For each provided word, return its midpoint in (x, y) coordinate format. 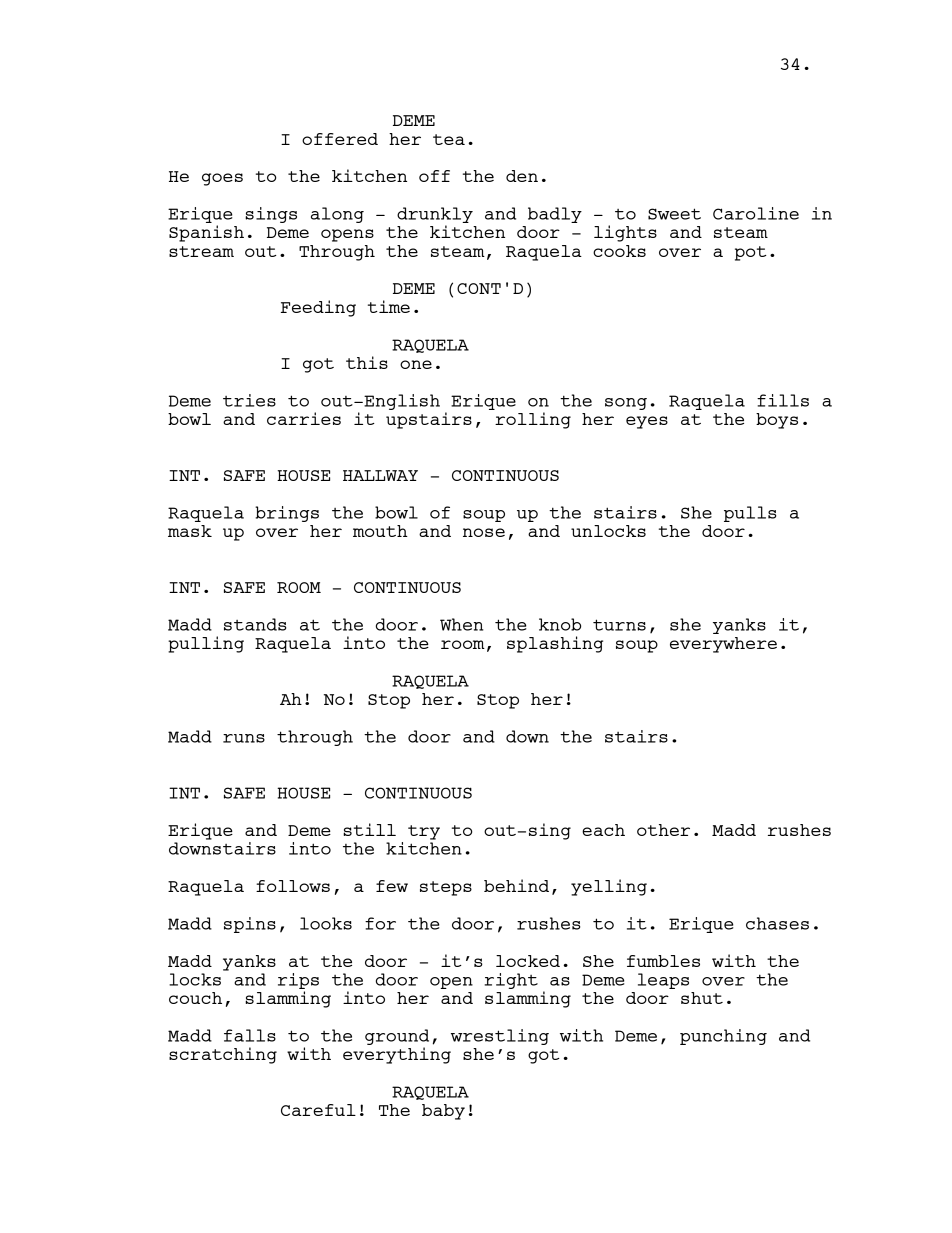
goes (222, 179)
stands (255, 624)
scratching (223, 1055)
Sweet (674, 214)
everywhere (723, 645)
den (522, 176)
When (461, 624)
